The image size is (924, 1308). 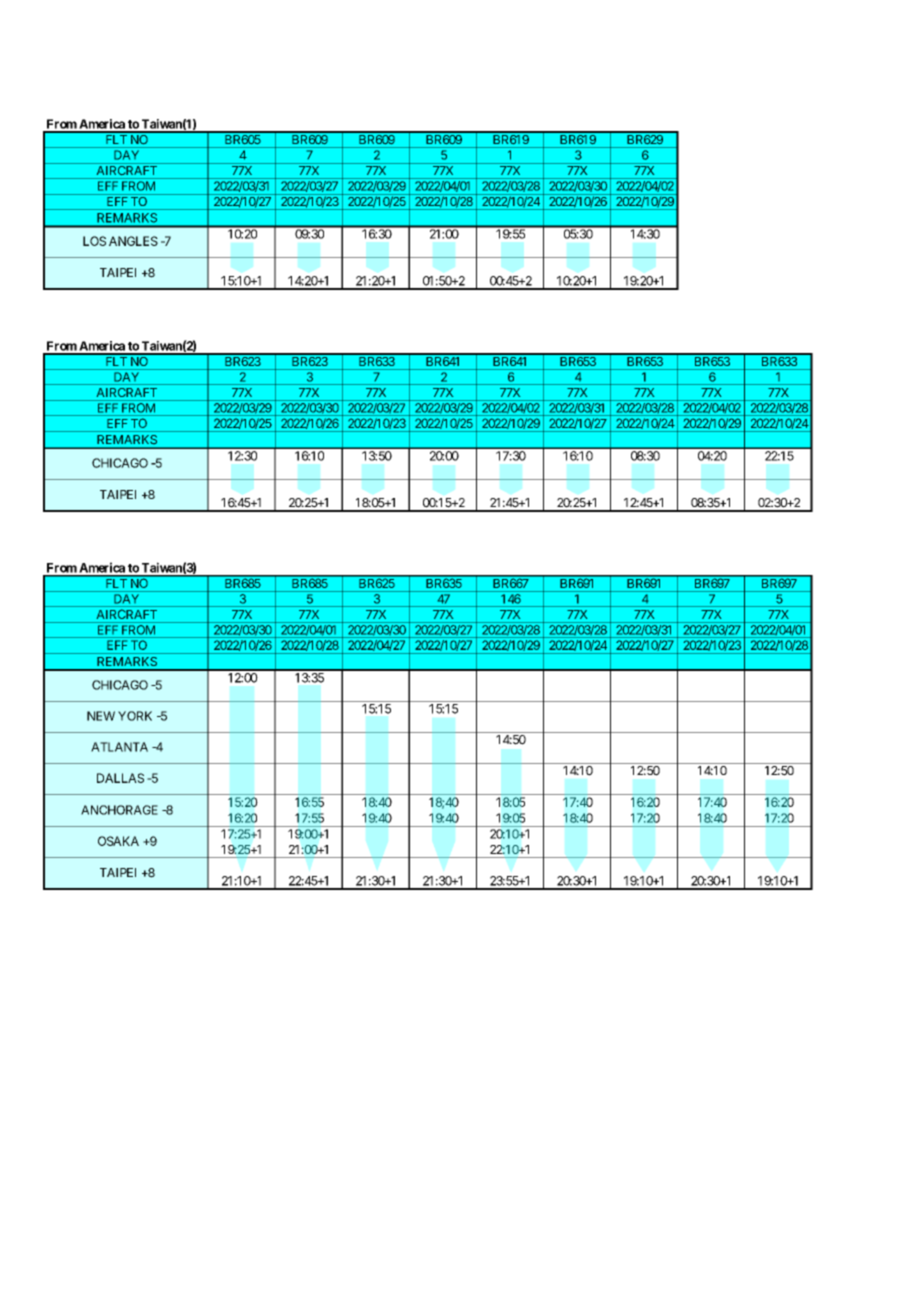 What do you see at coordinates (119, 810) in the document?
I see `ANCHORAGE` at bounding box center [119, 810].
